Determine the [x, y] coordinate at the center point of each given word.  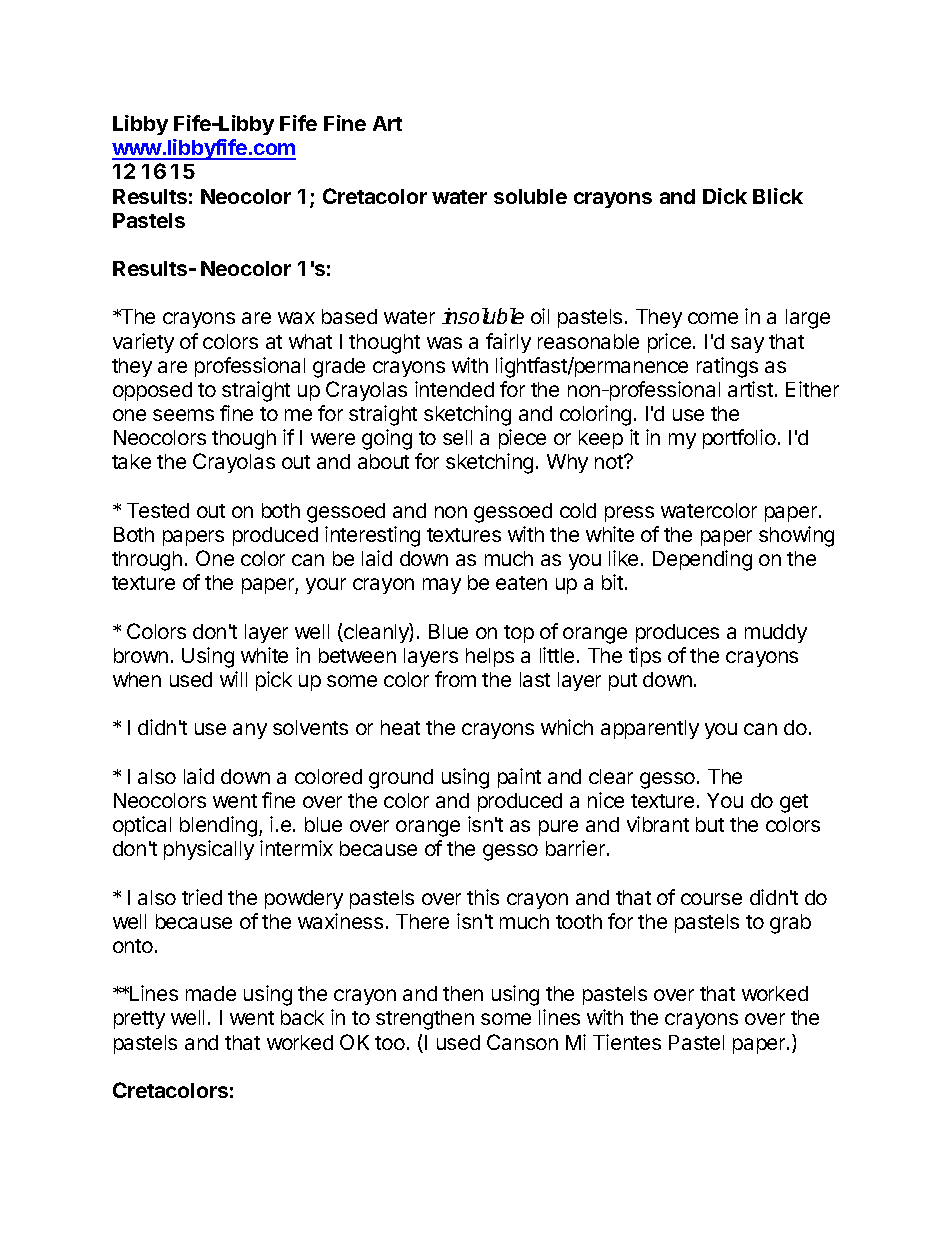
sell [457, 437]
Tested [158, 510]
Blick [778, 196]
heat [400, 727]
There [422, 921]
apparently [650, 729]
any [250, 731]
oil [540, 316]
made [211, 993]
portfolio [739, 439]
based [349, 316]
